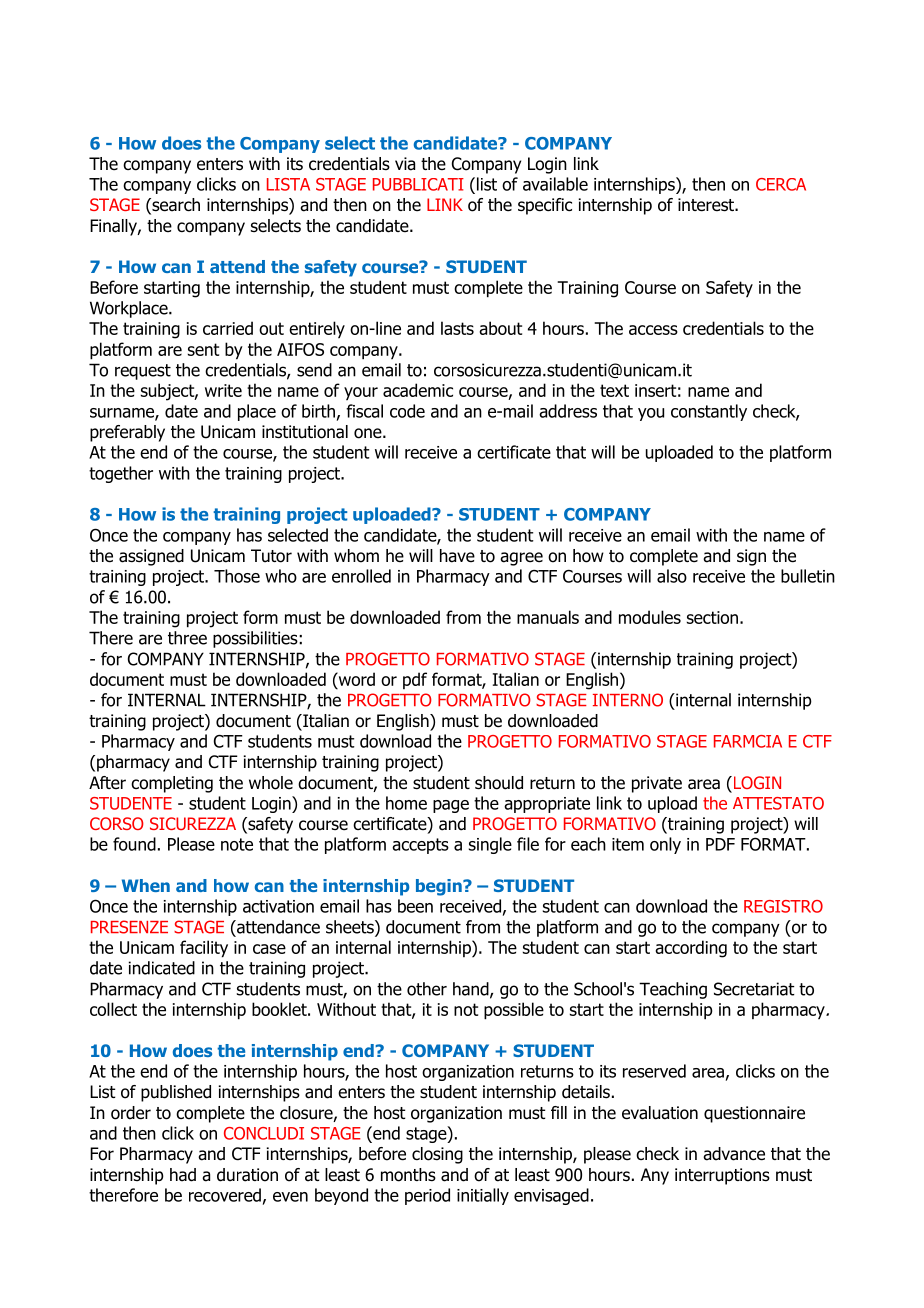  I want to click on CERCA, so click(781, 184).
